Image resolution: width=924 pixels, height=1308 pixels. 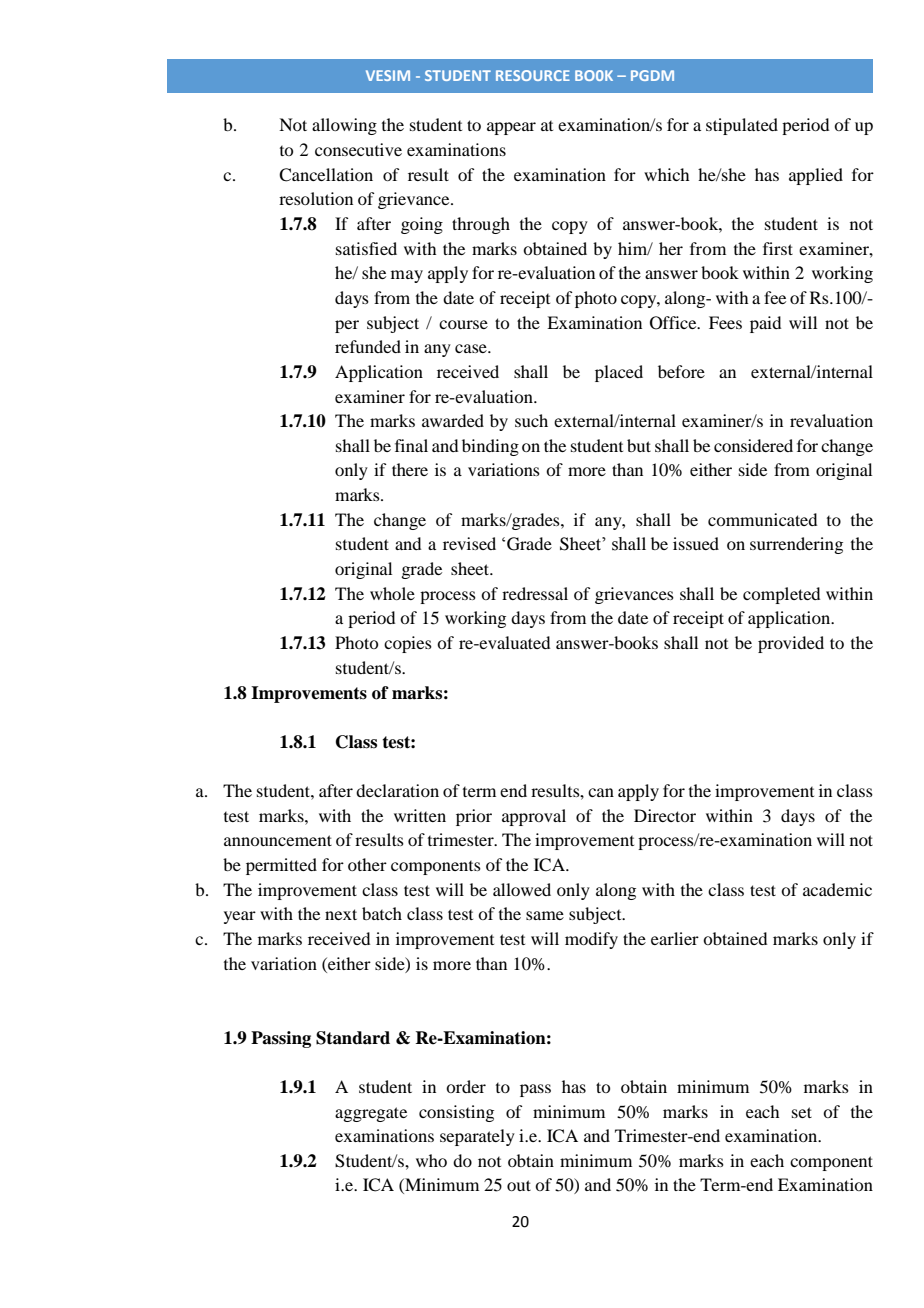 What do you see at coordinates (341, 914) in the screenshot?
I see `next` at bounding box center [341, 914].
